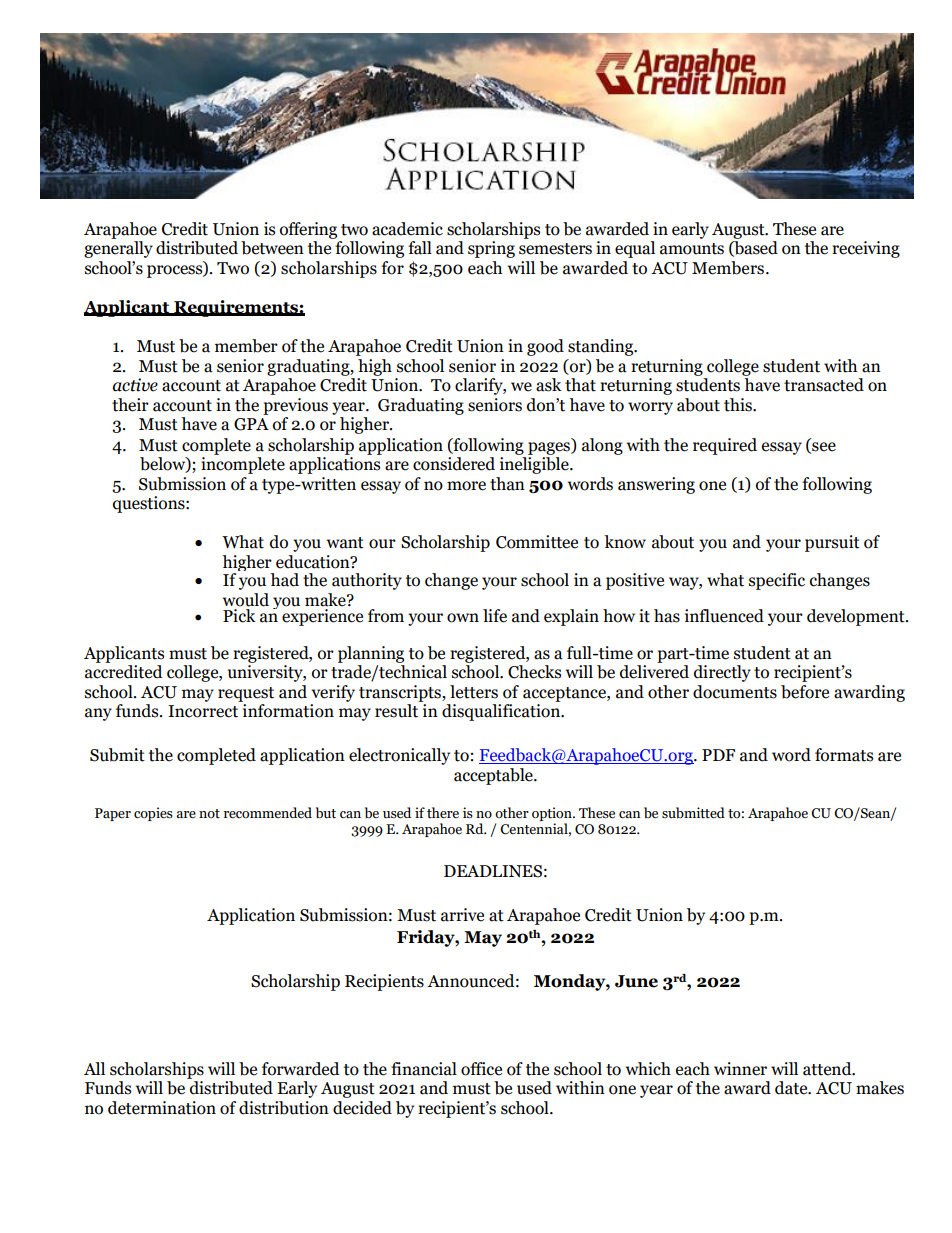 The width and height of the screenshot is (952, 1233). What do you see at coordinates (718, 755) in the screenshot?
I see `PDF` at bounding box center [718, 755].
